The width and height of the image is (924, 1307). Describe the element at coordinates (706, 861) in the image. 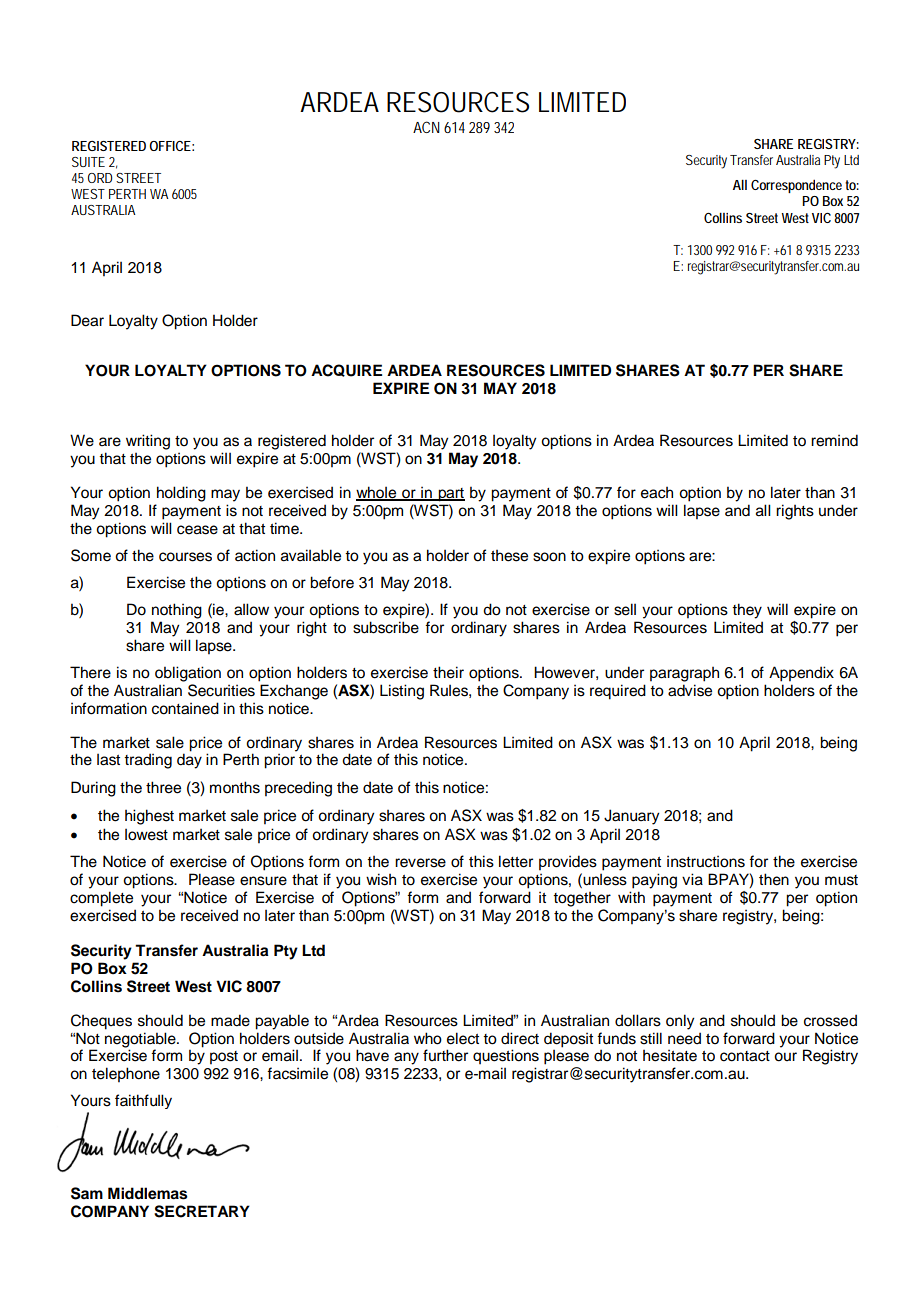

I see `instructions` at that location.
